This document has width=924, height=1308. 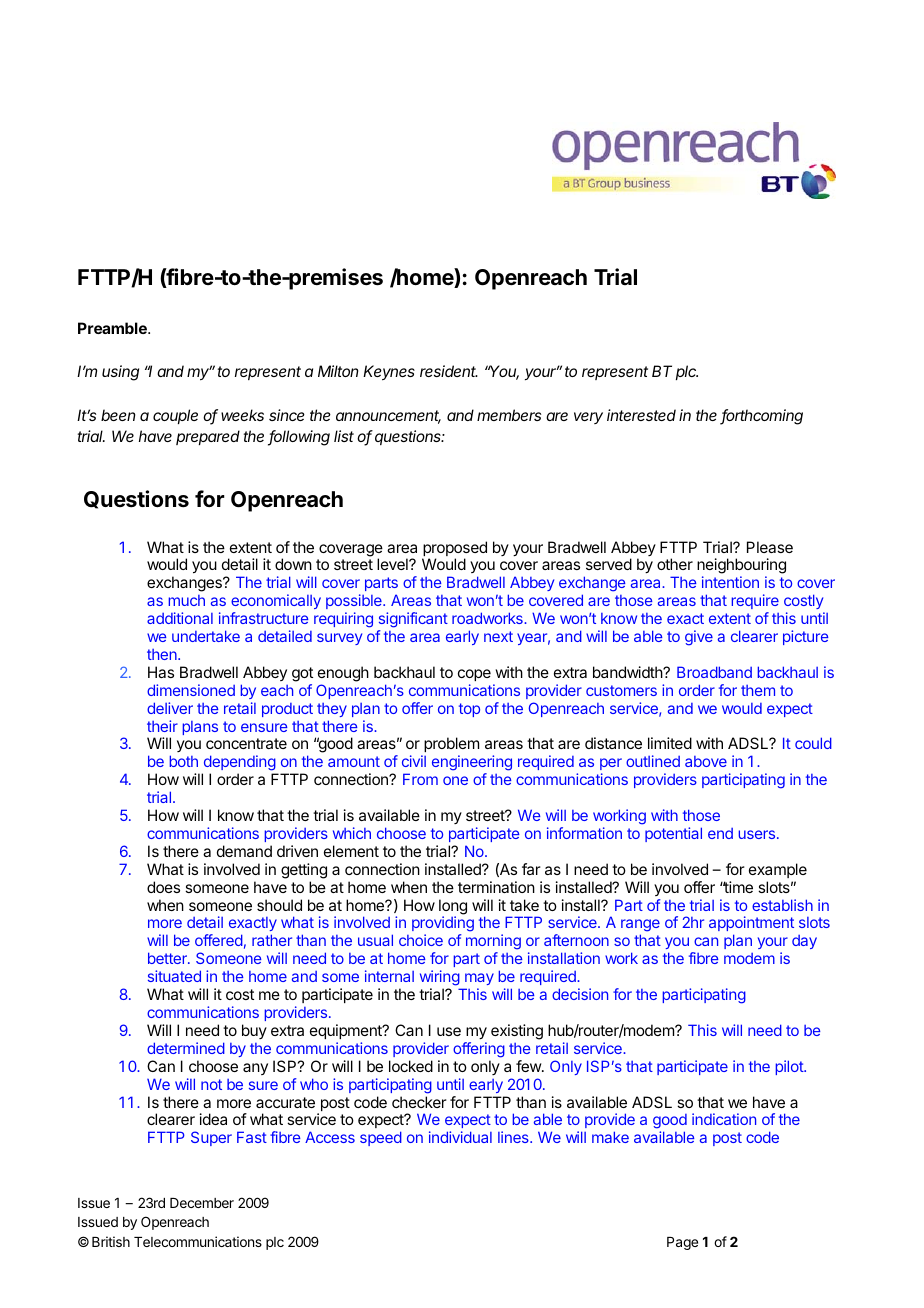 I want to click on above, so click(x=706, y=761).
